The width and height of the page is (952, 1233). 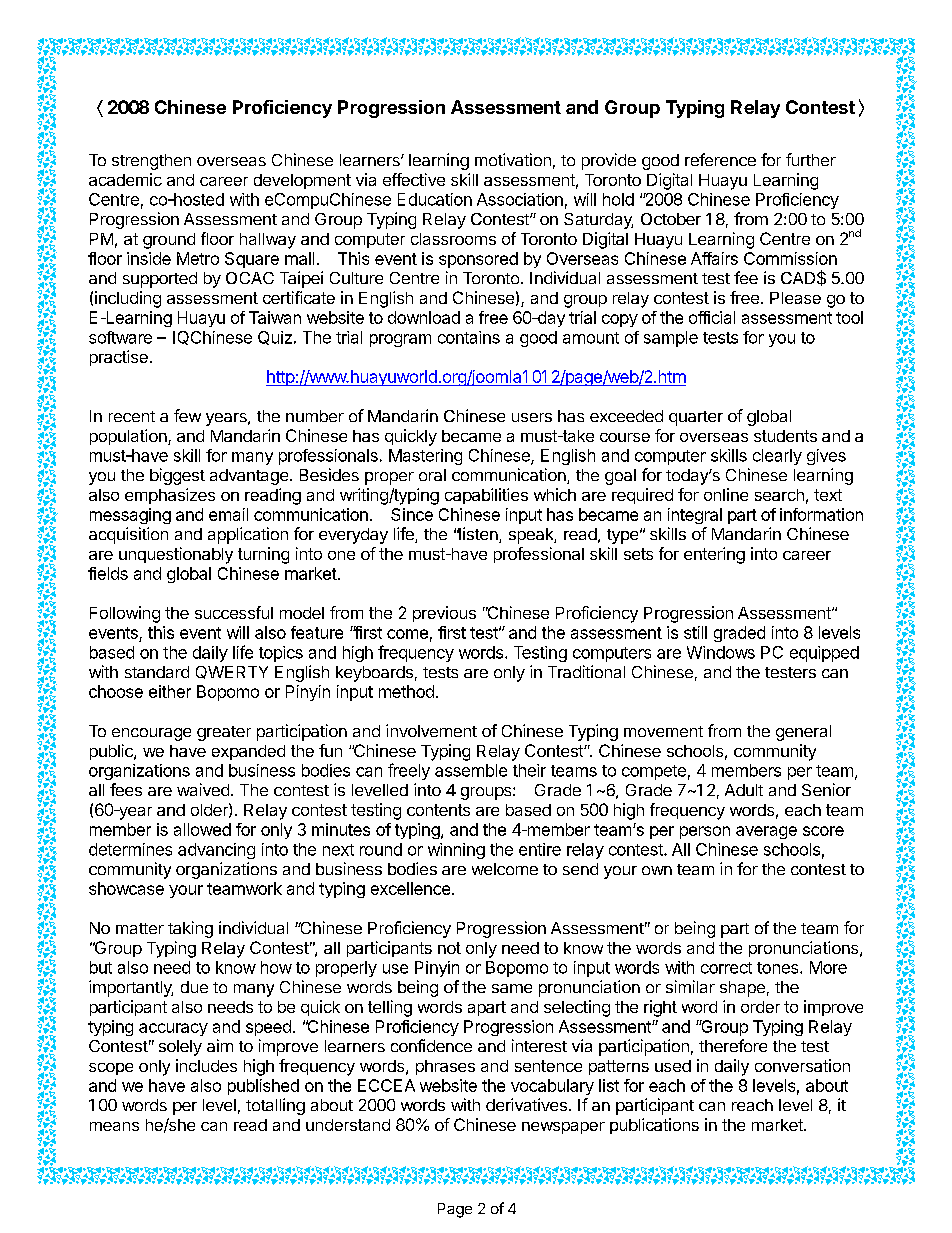 What do you see at coordinates (435, 199) in the page?
I see `Education` at bounding box center [435, 199].
